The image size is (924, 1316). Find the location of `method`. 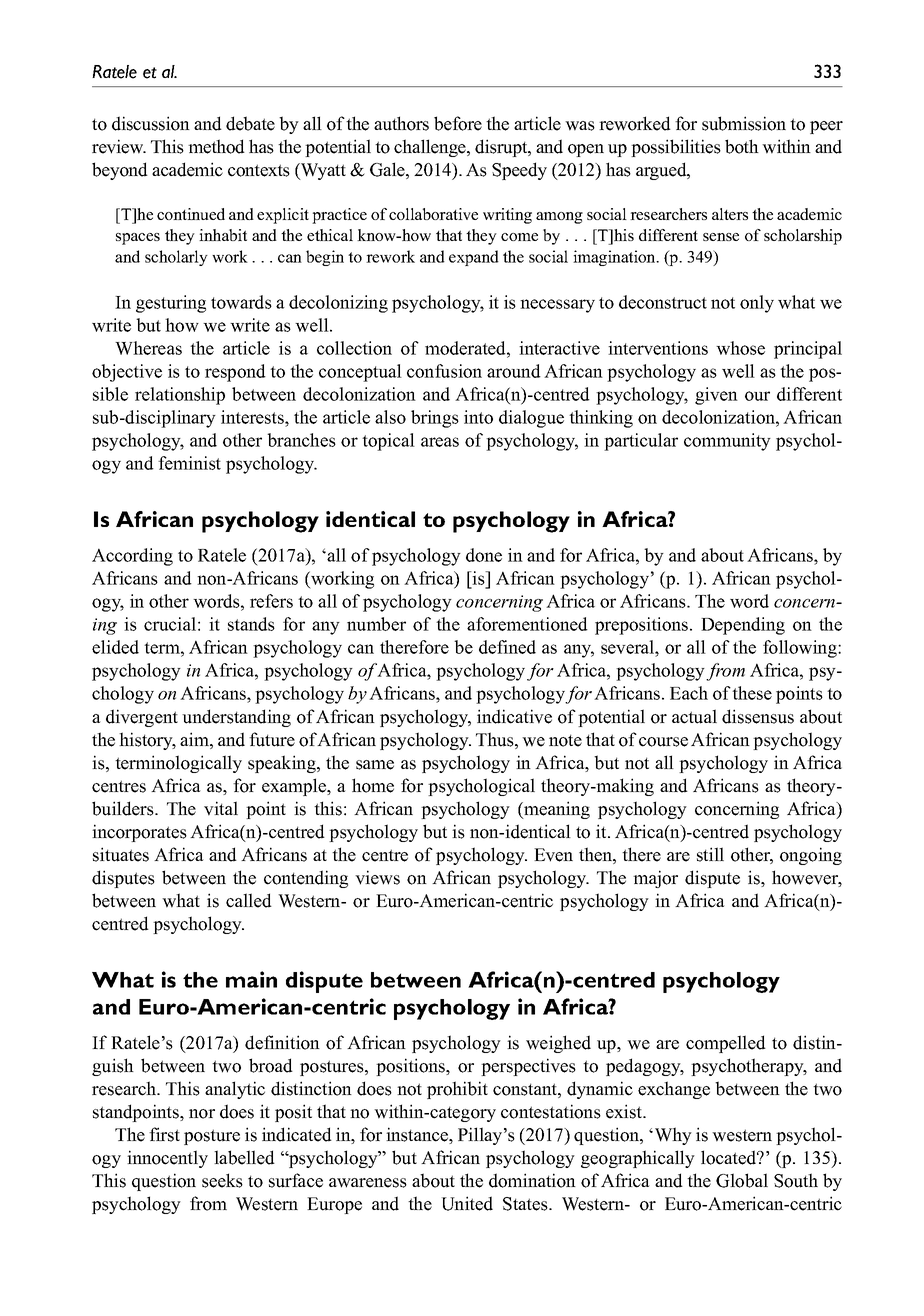

method is located at coordinates (216, 146).
